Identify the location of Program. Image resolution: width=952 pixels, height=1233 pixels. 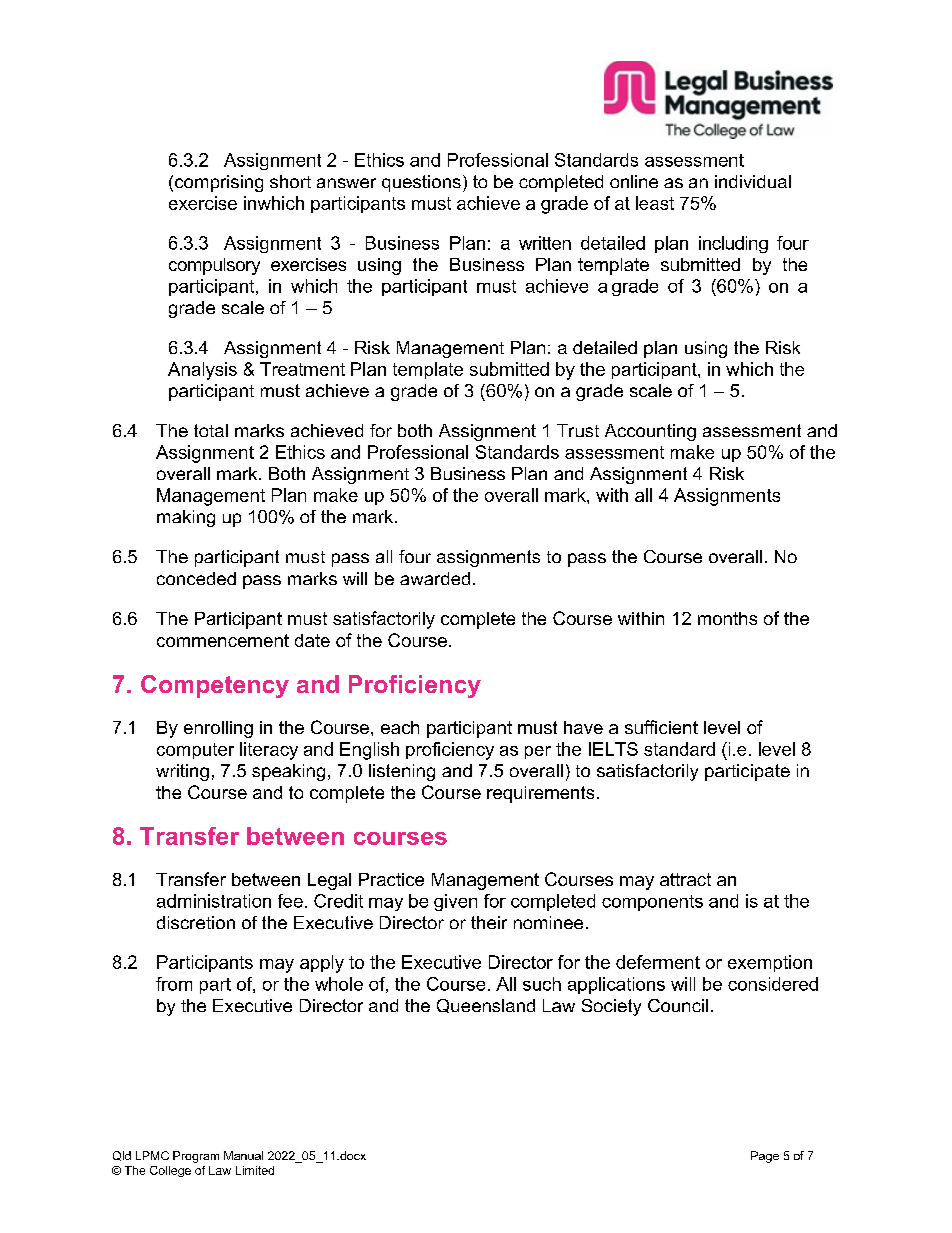
(196, 1157).
